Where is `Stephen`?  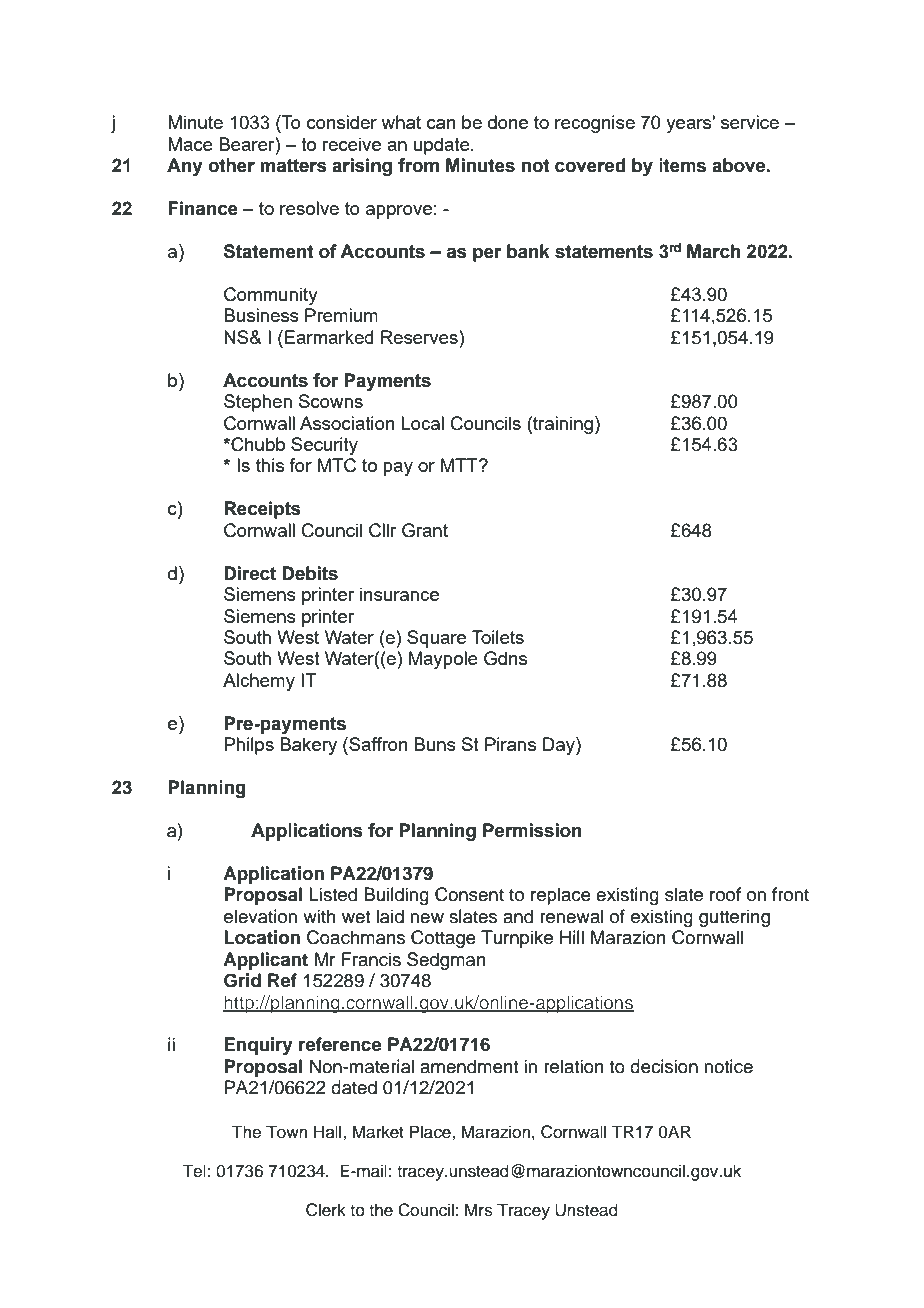
Stephen is located at coordinates (258, 403).
